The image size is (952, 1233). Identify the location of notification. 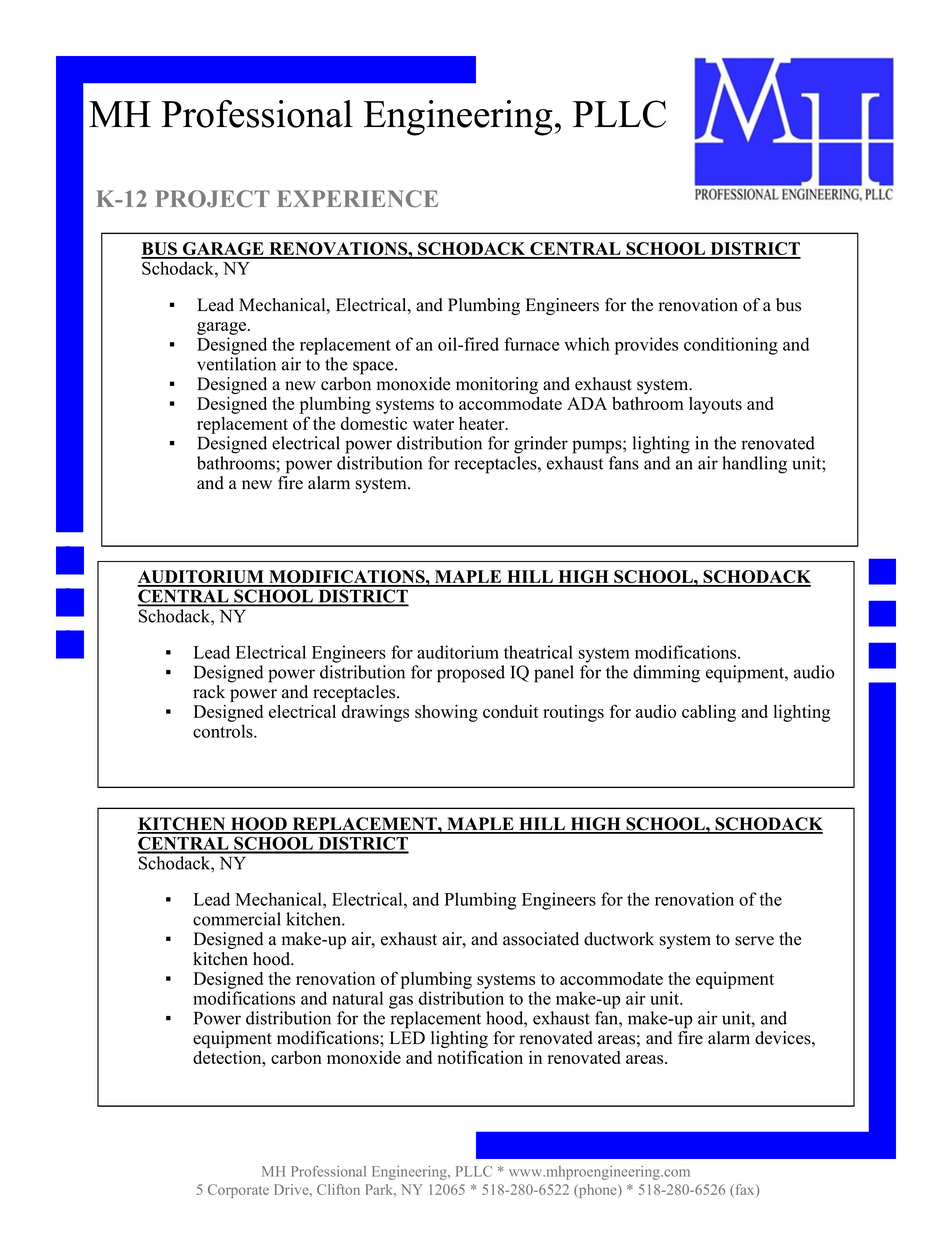
(480, 1057).
